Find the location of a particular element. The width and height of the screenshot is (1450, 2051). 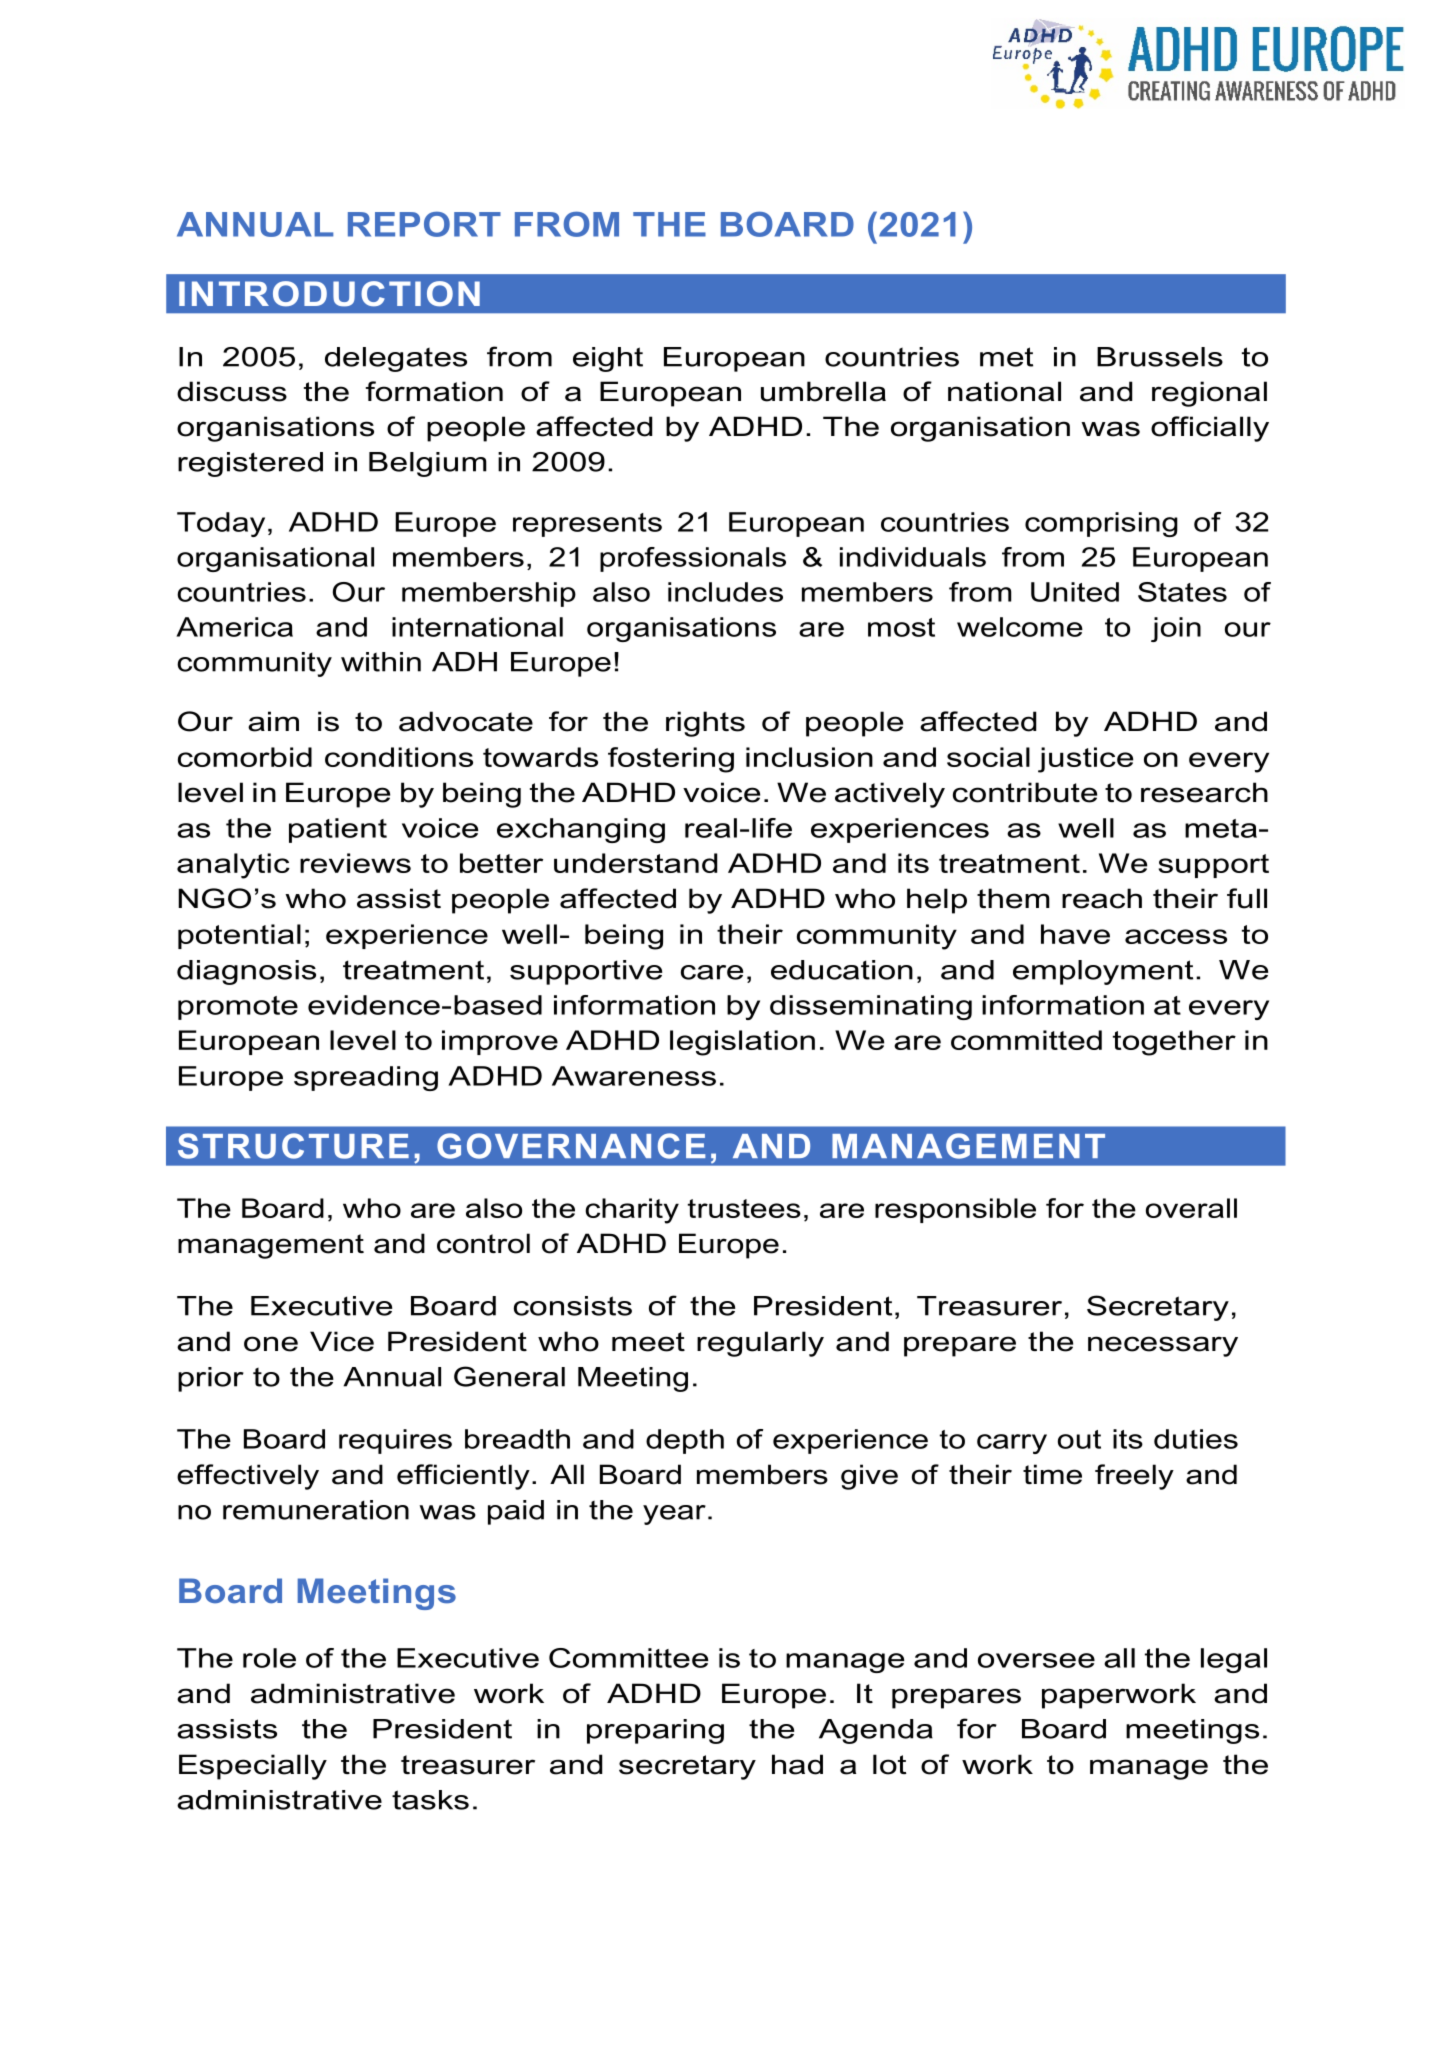

spreading is located at coordinates (366, 1078).
